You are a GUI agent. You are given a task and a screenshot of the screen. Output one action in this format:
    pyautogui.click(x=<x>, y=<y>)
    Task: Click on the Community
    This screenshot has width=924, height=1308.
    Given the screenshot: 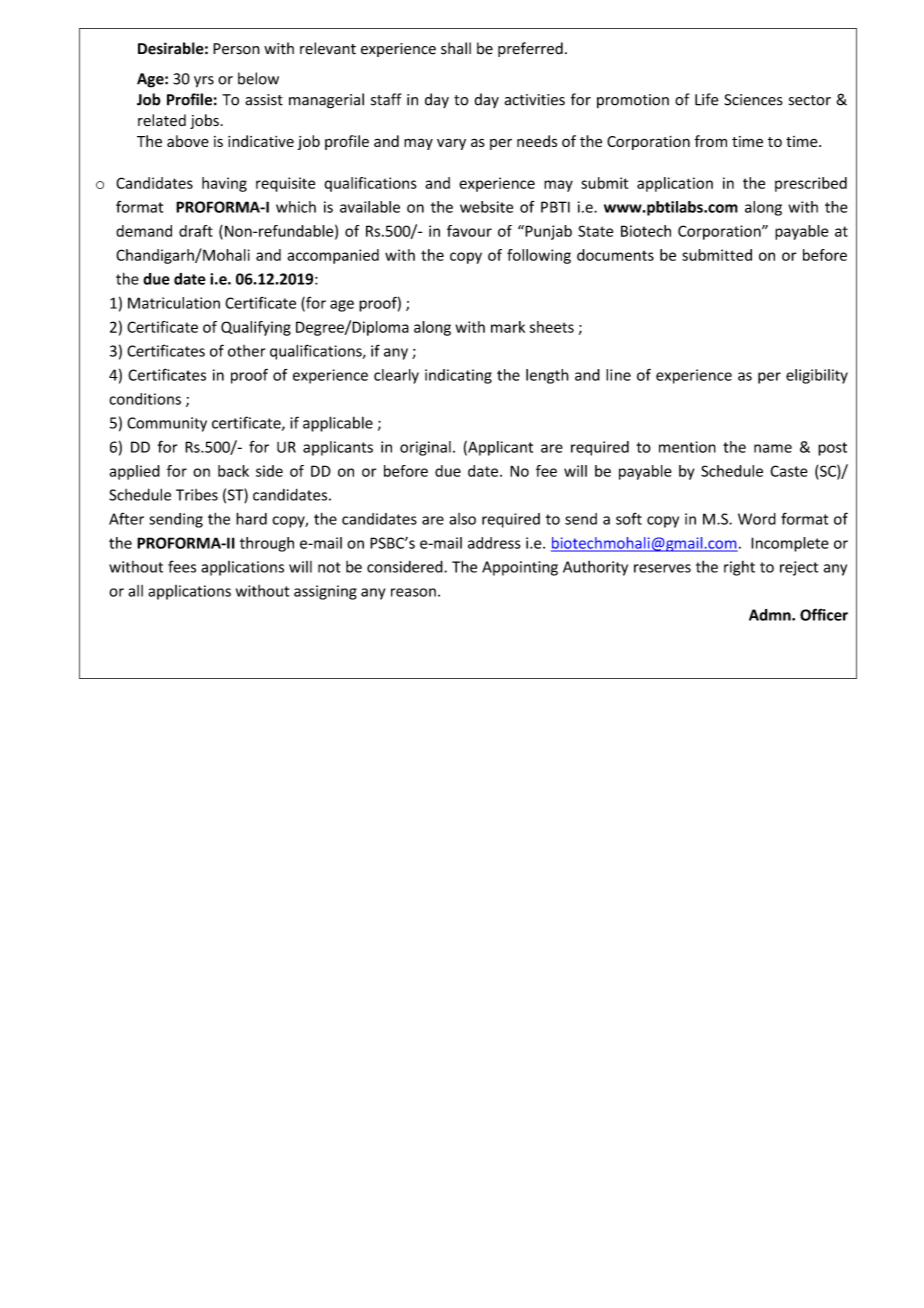 What is the action you would take?
    pyautogui.click(x=167, y=424)
